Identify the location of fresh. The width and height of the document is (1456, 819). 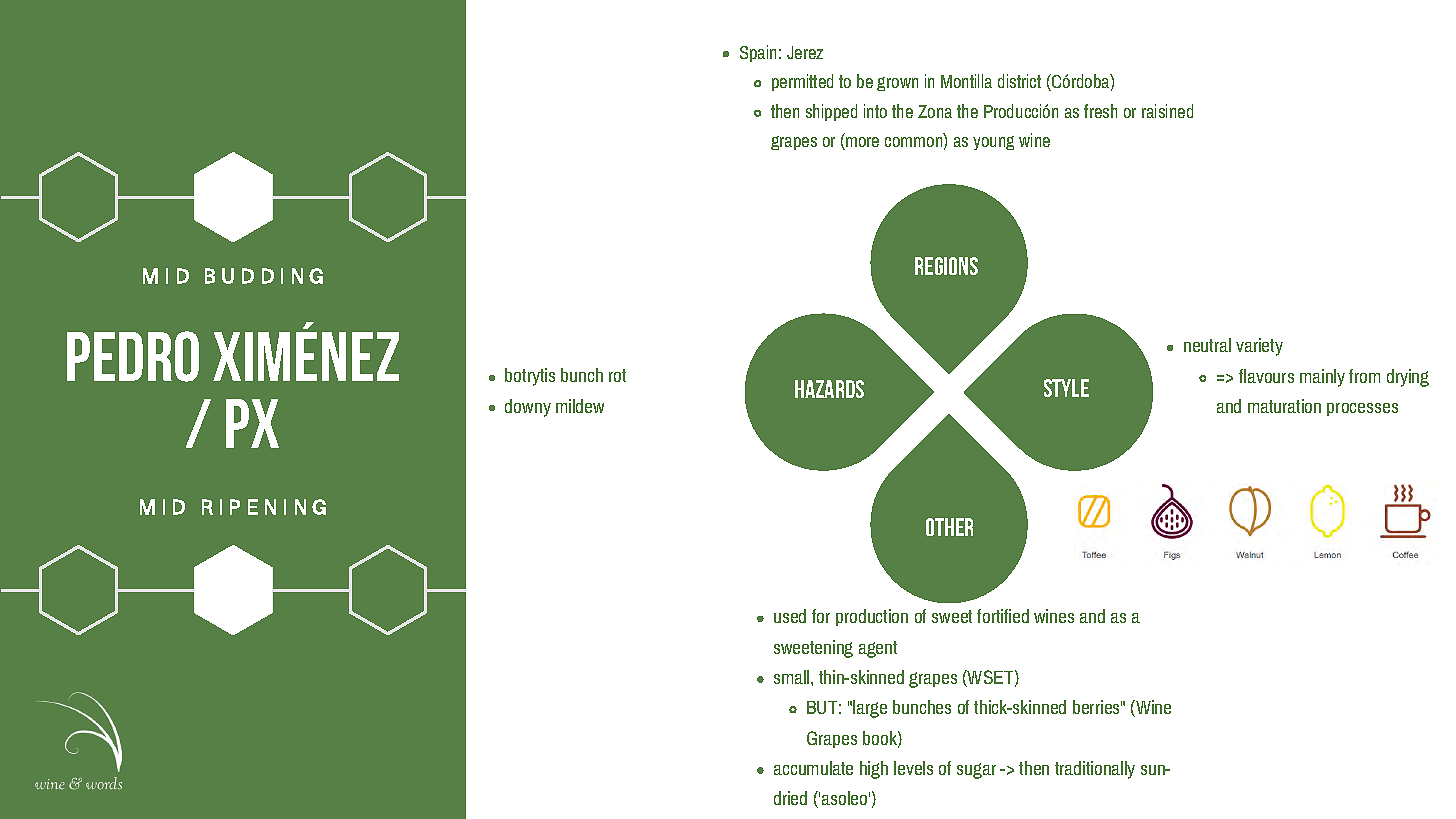
(1100, 111).
